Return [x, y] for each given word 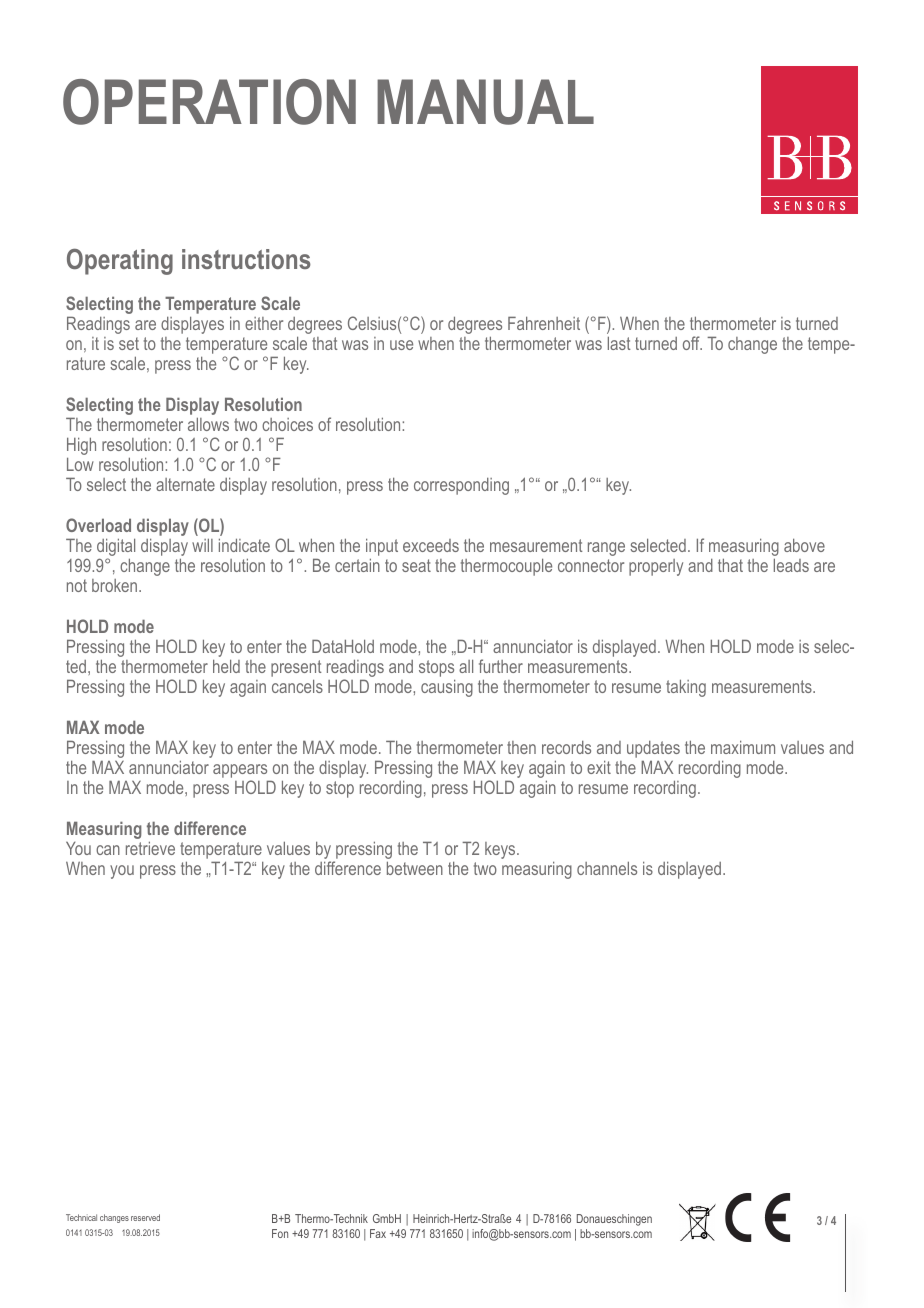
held [226, 666]
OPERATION [209, 102]
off [692, 343]
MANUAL [485, 102]
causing [447, 688]
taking [686, 688]
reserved [145, 1217]
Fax [378, 1233]
